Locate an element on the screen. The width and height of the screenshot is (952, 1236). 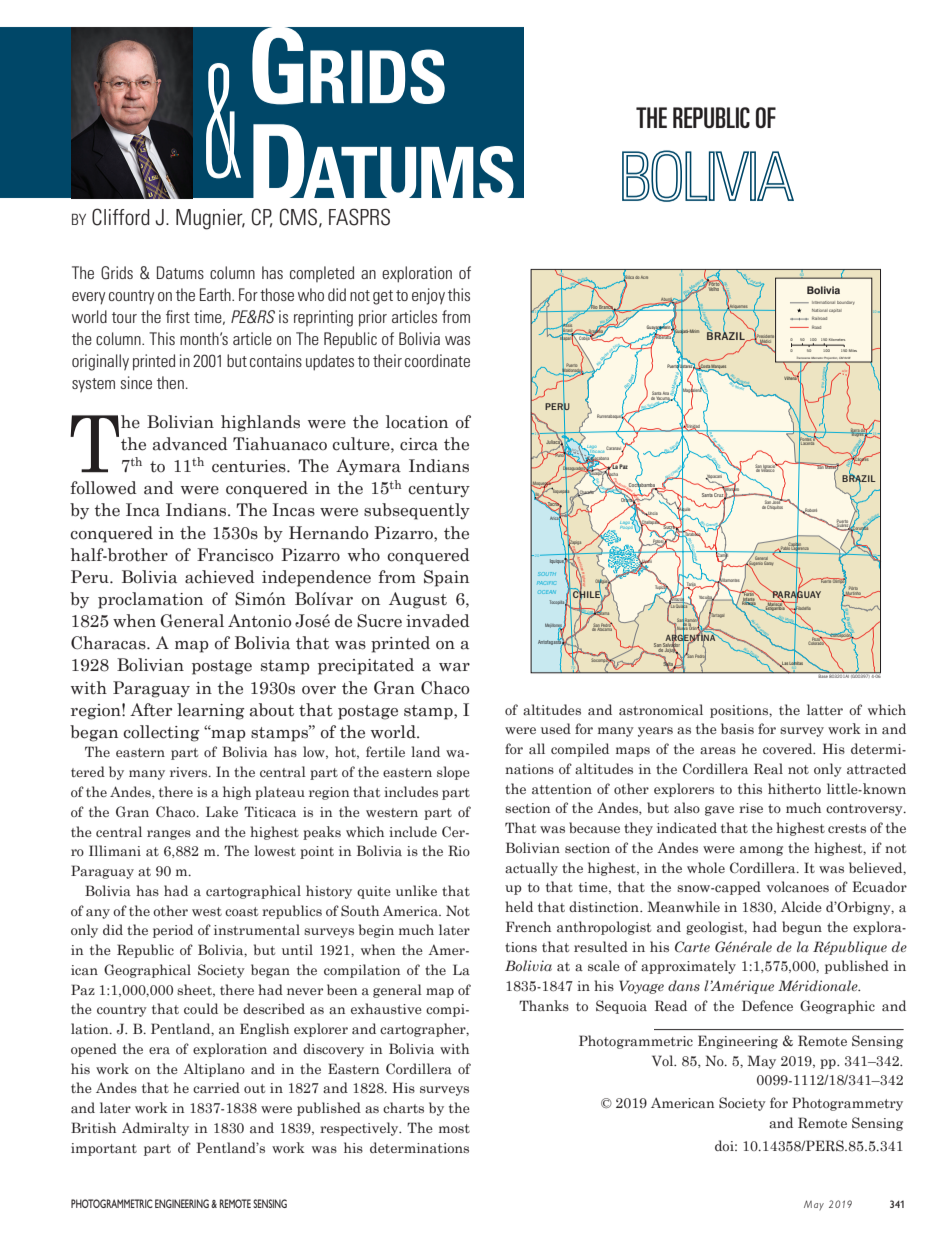
boundary is located at coordinates (846, 303).
